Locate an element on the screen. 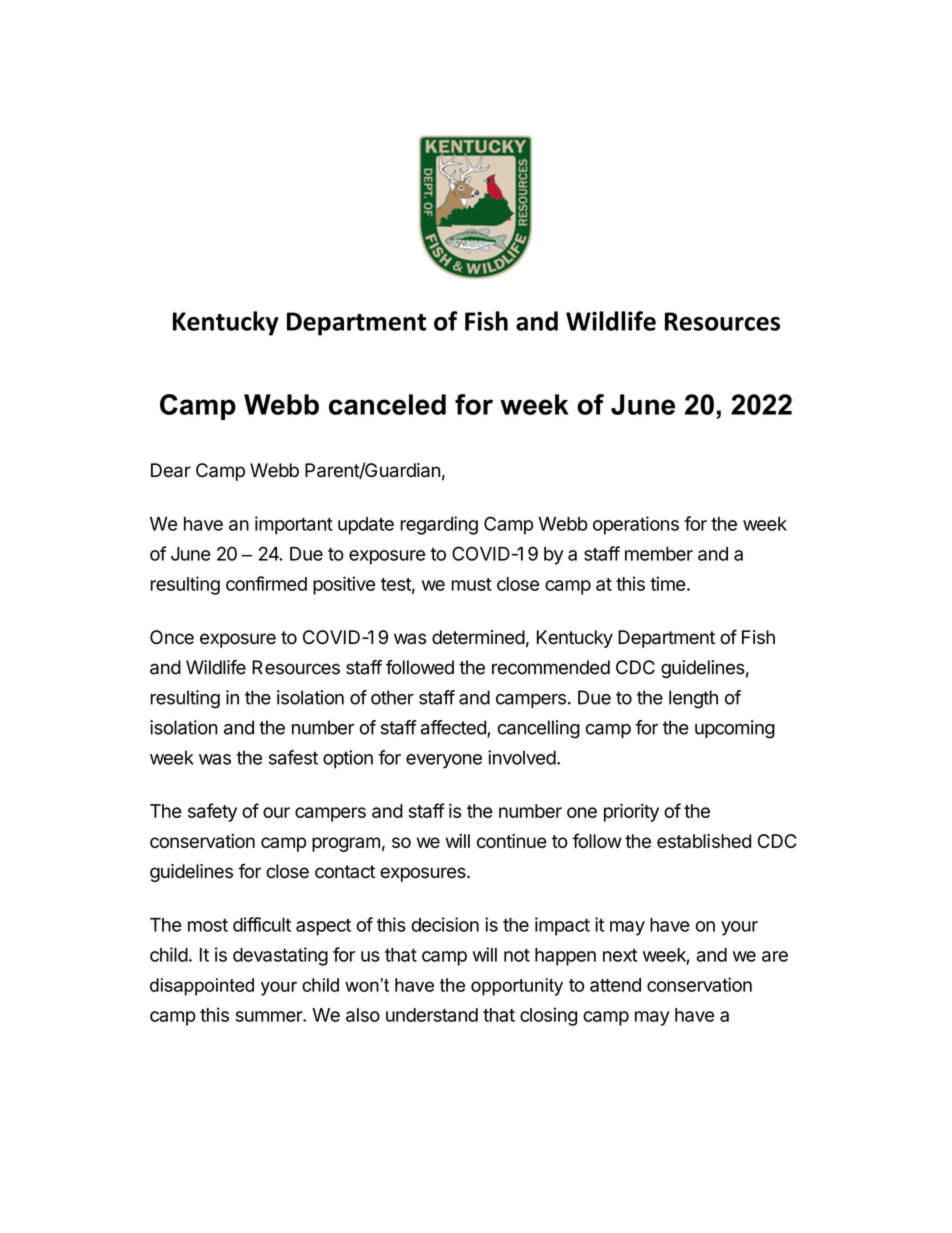  understand is located at coordinates (432, 1015).
